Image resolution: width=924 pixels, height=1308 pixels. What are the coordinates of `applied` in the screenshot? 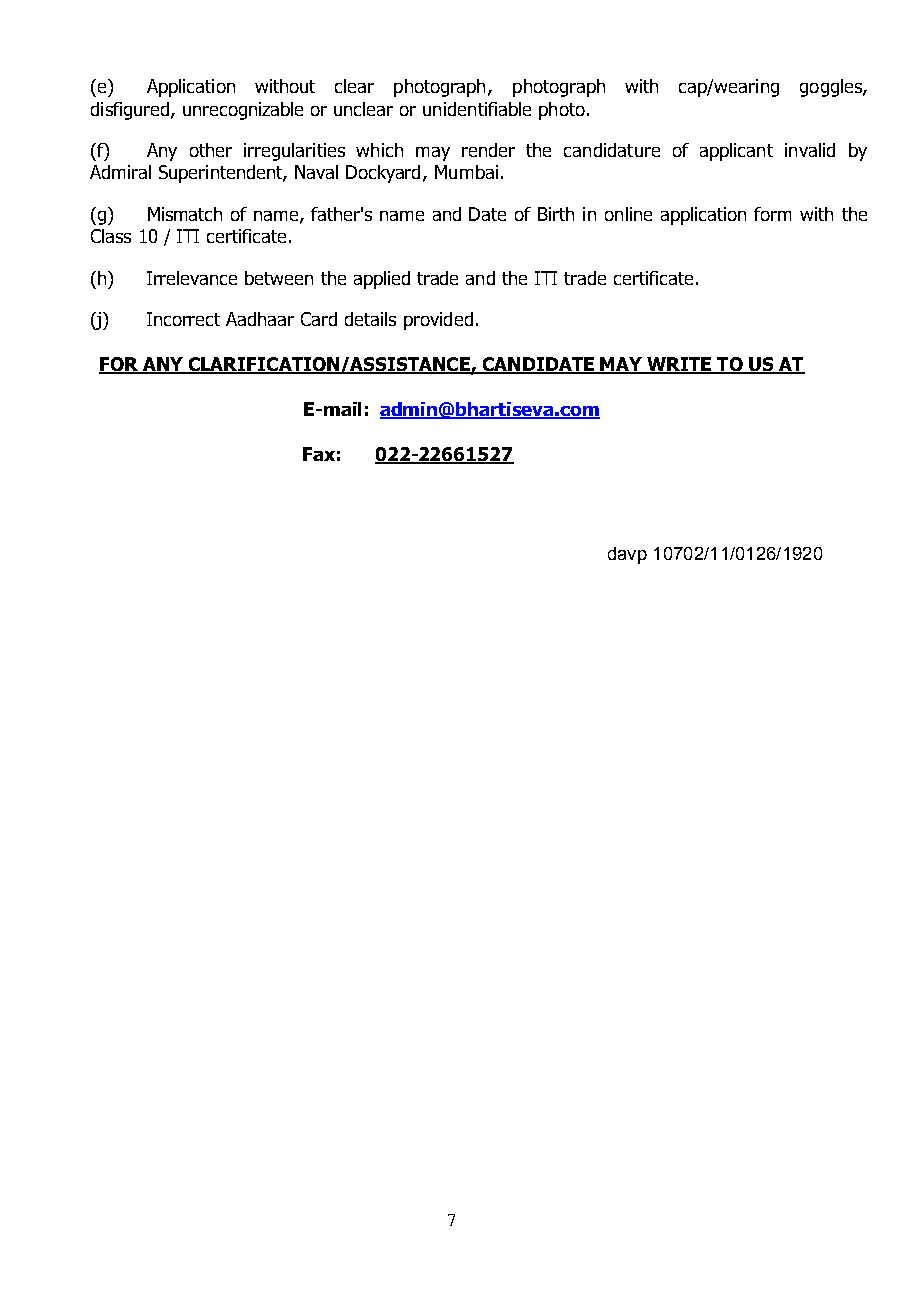 It's located at (382, 280).
